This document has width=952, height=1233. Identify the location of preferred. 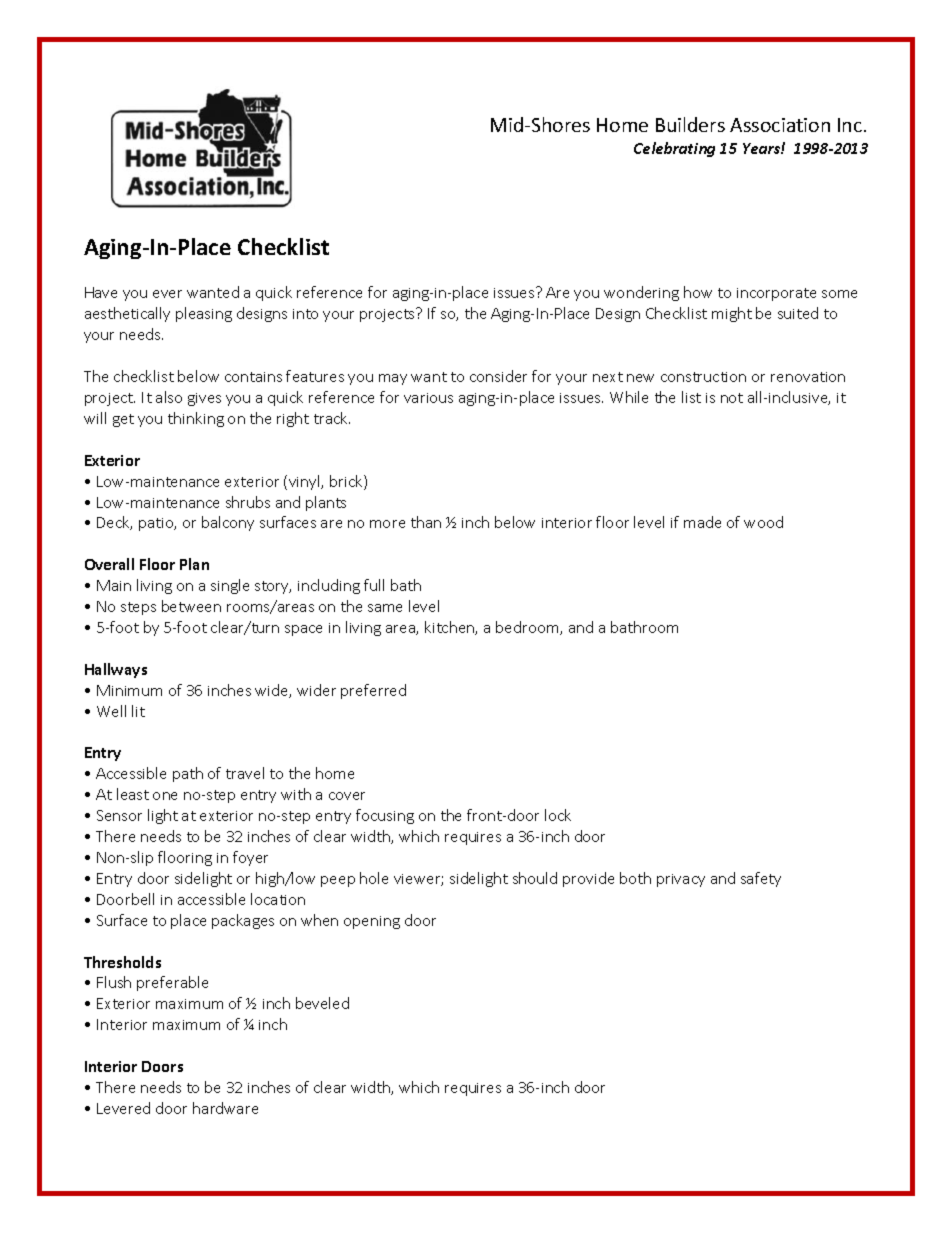
(373, 691).
